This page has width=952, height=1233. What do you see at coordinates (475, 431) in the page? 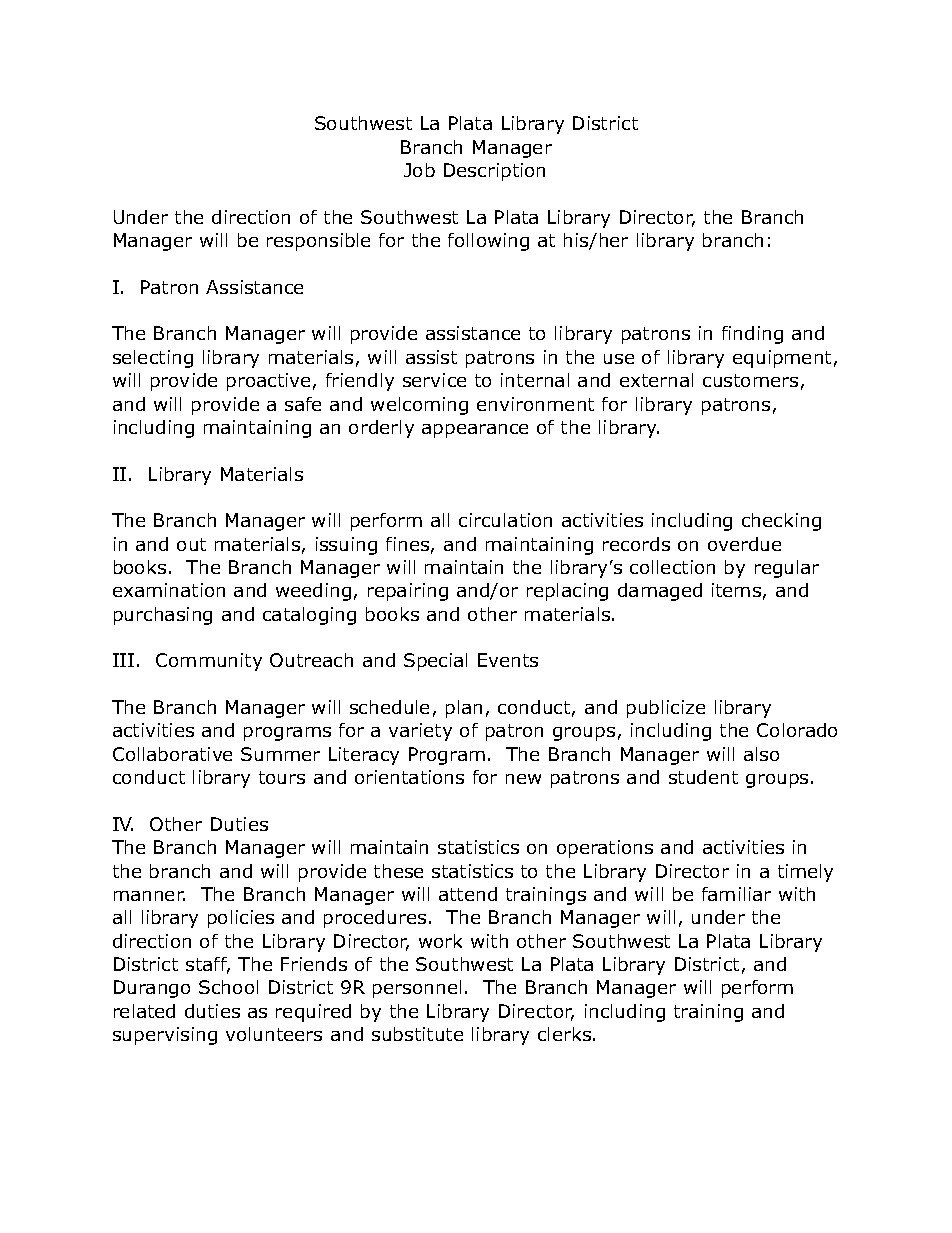
I see `appearance` at bounding box center [475, 431].
